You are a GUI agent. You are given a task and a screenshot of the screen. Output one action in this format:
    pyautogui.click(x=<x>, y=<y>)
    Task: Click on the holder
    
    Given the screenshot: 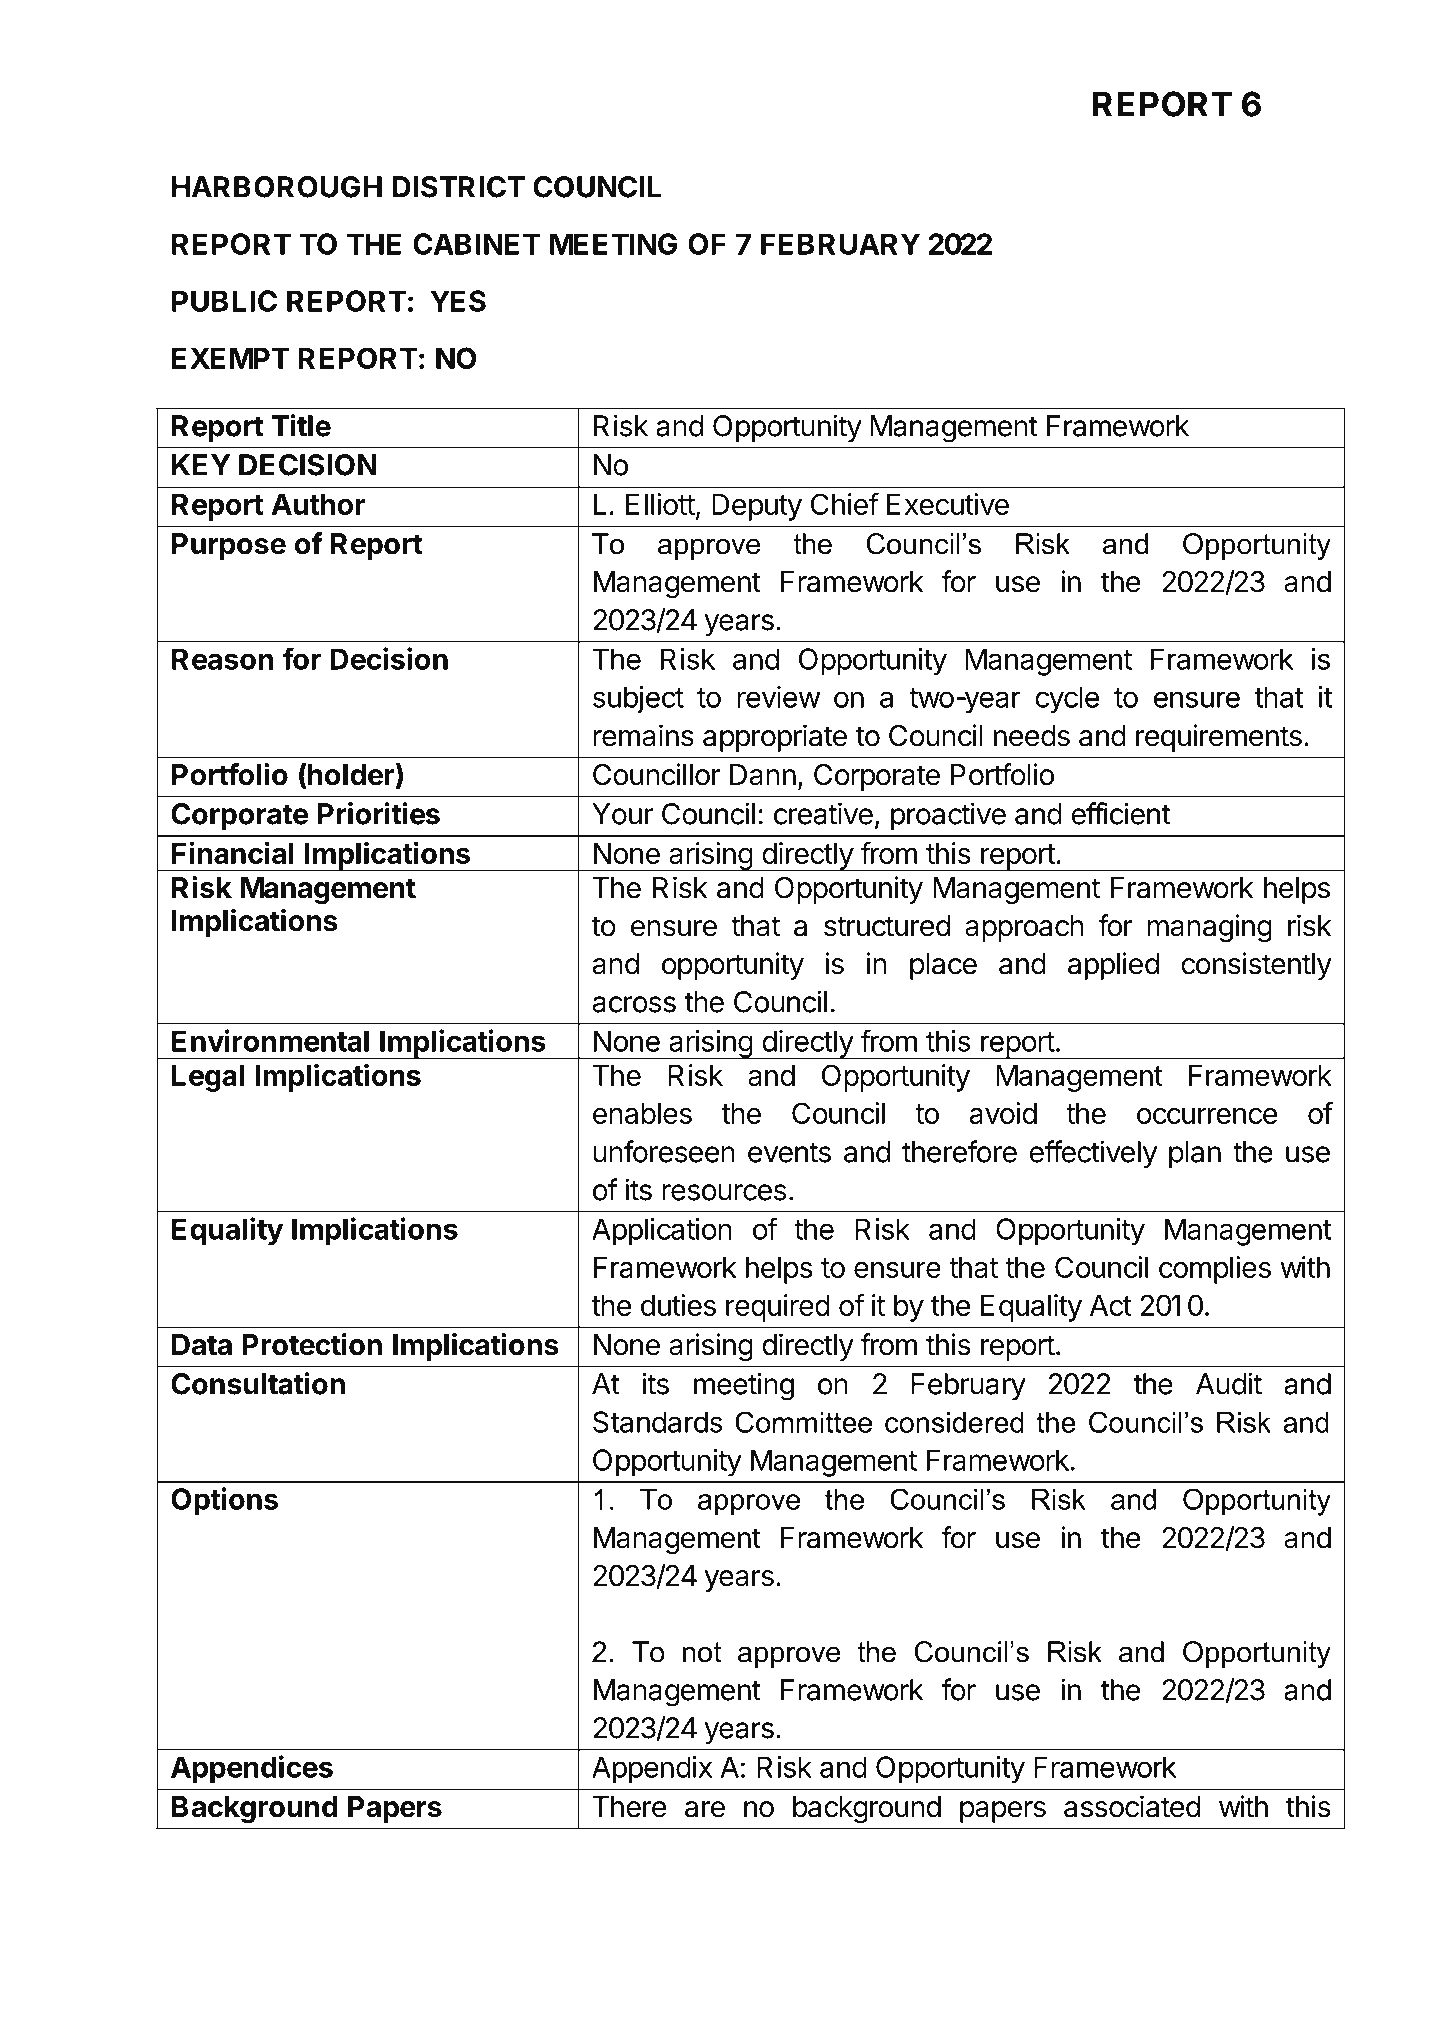 What is the action you would take?
    pyautogui.click(x=351, y=774)
